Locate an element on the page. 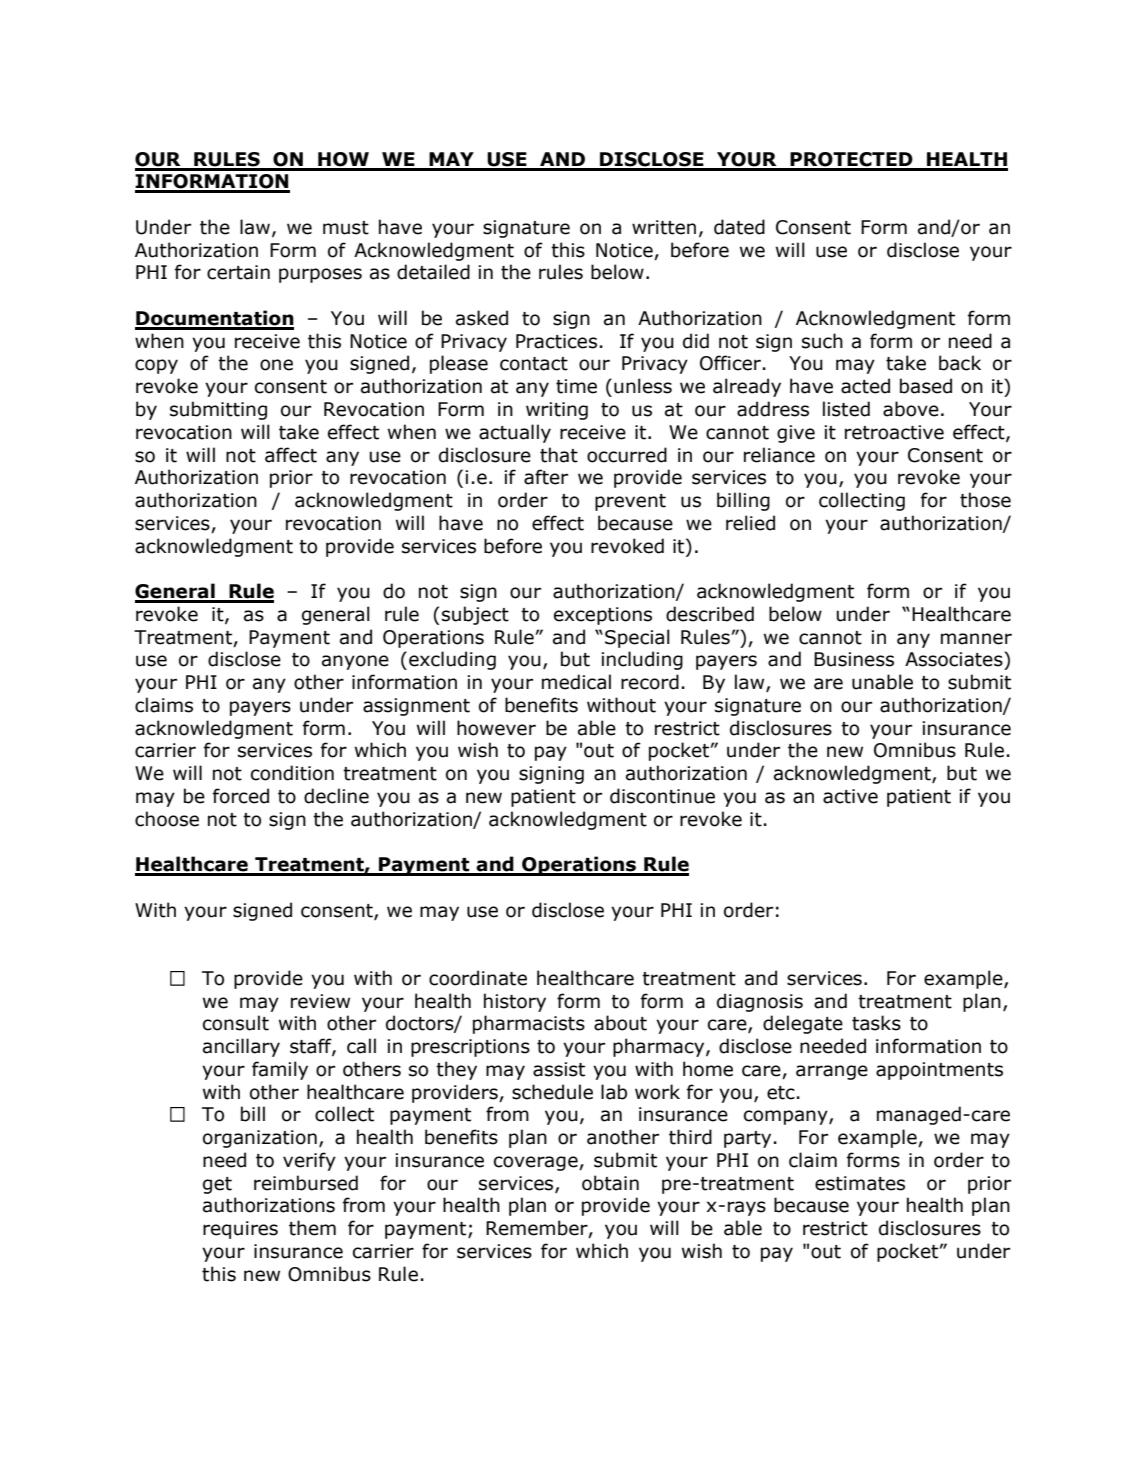 The image size is (1146, 1483). tasks is located at coordinates (876, 1023).
